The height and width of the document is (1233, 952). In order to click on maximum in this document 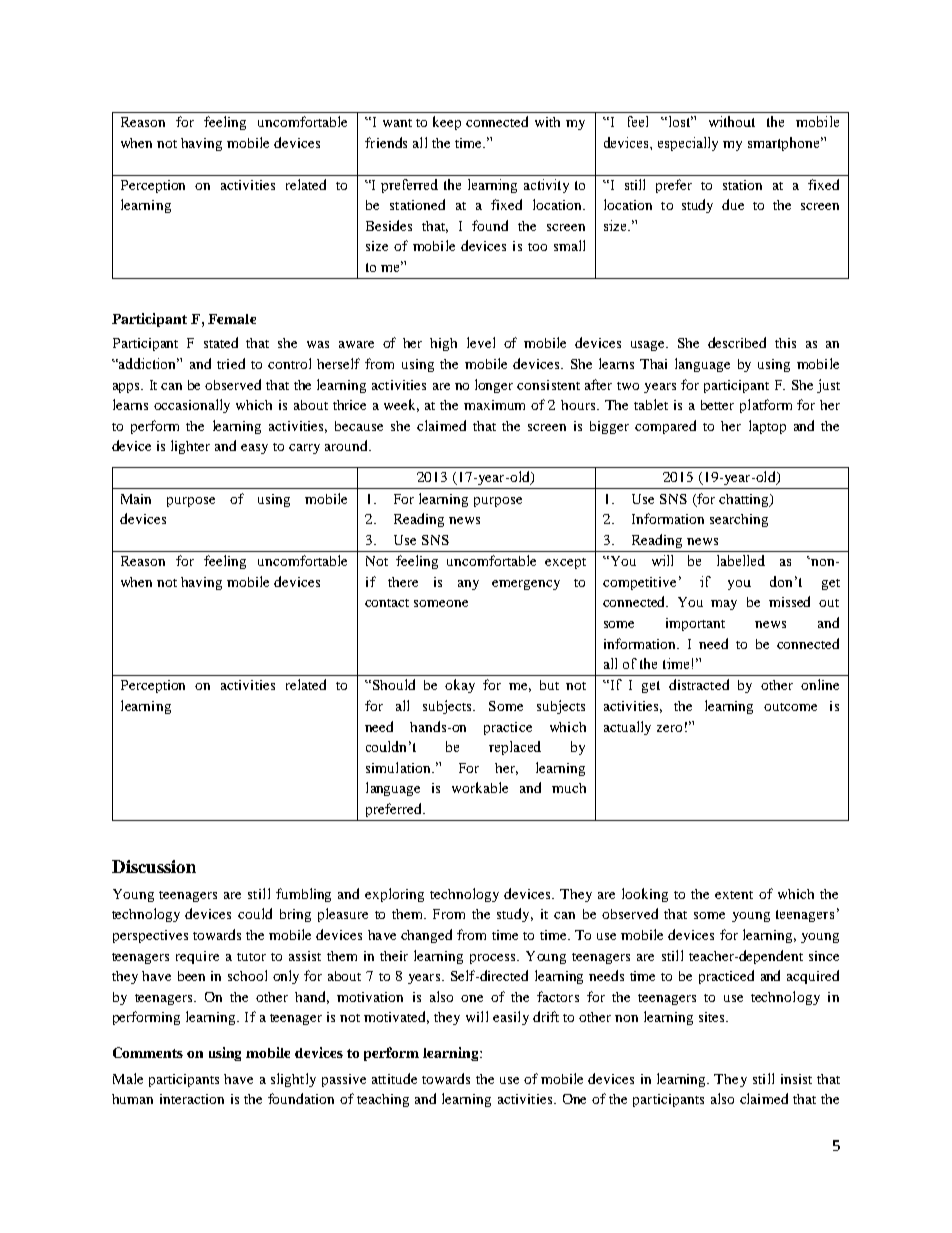, I will do `click(494, 405)`.
